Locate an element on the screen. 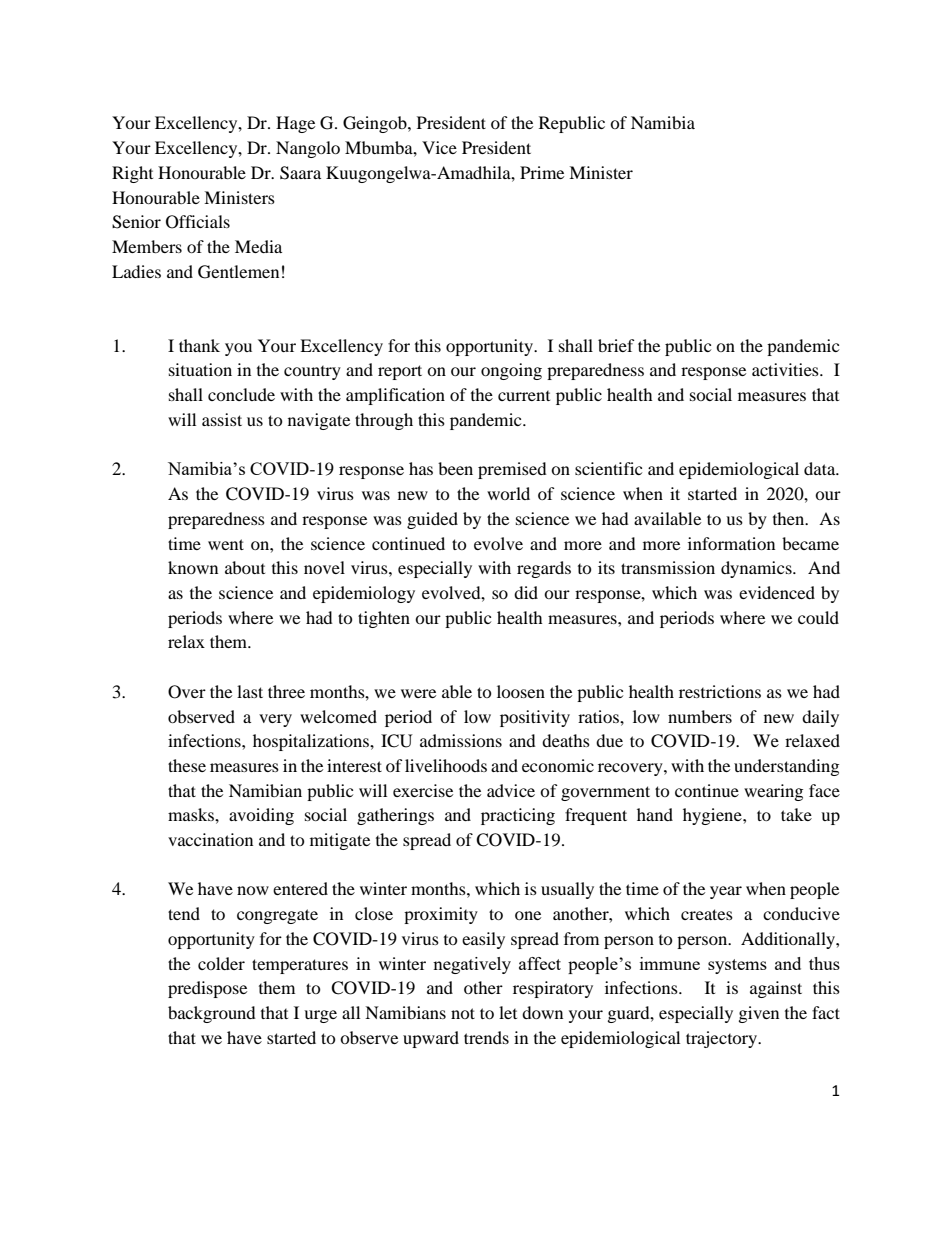 The width and height of the screenshot is (952, 1233). given is located at coordinates (759, 1014).
